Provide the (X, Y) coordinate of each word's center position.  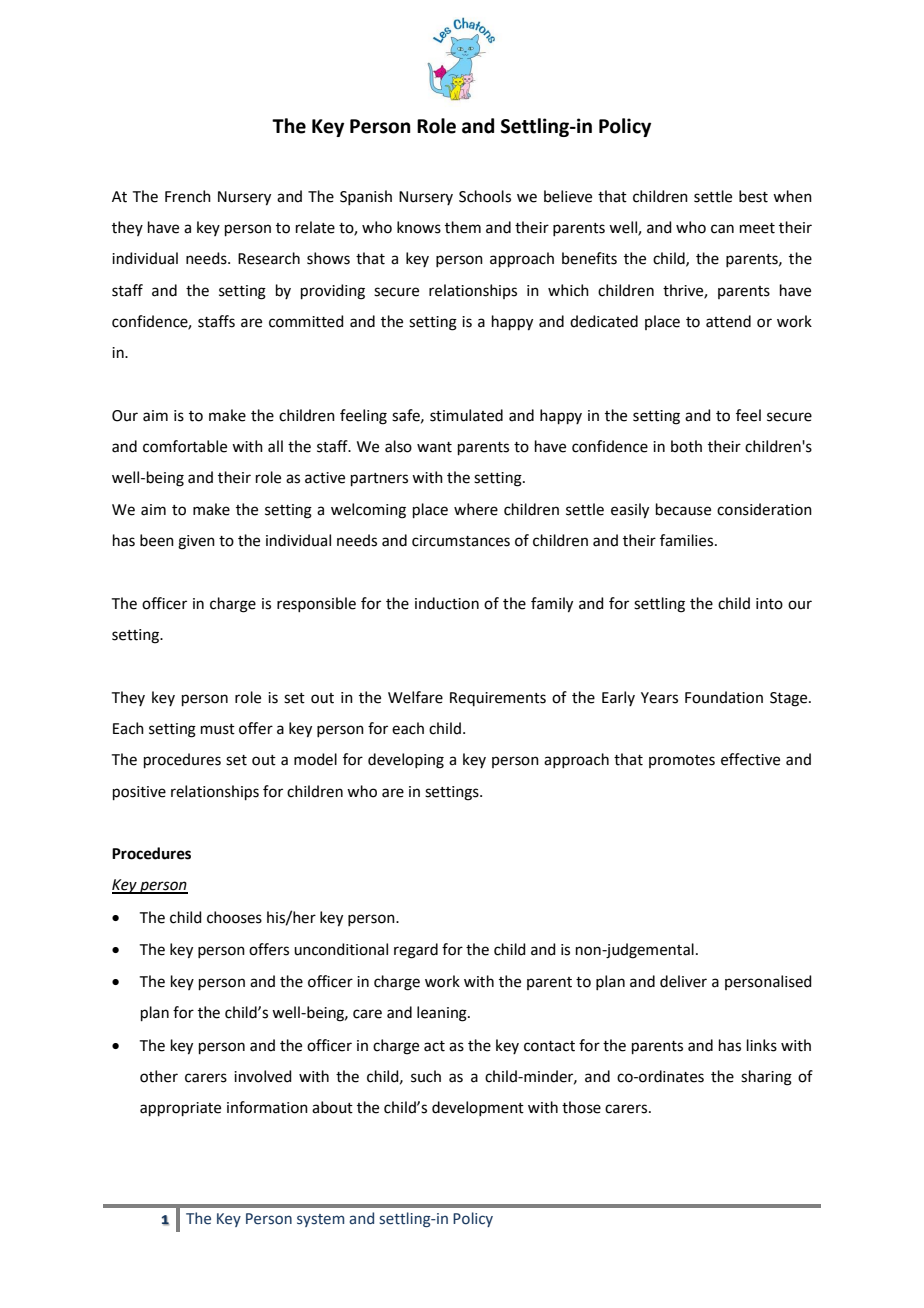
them (463, 227)
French (188, 196)
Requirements (498, 699)
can (722, 229)
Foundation (724, 697)
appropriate (180, 1109)
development (478, 1108)
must (218, 729)
